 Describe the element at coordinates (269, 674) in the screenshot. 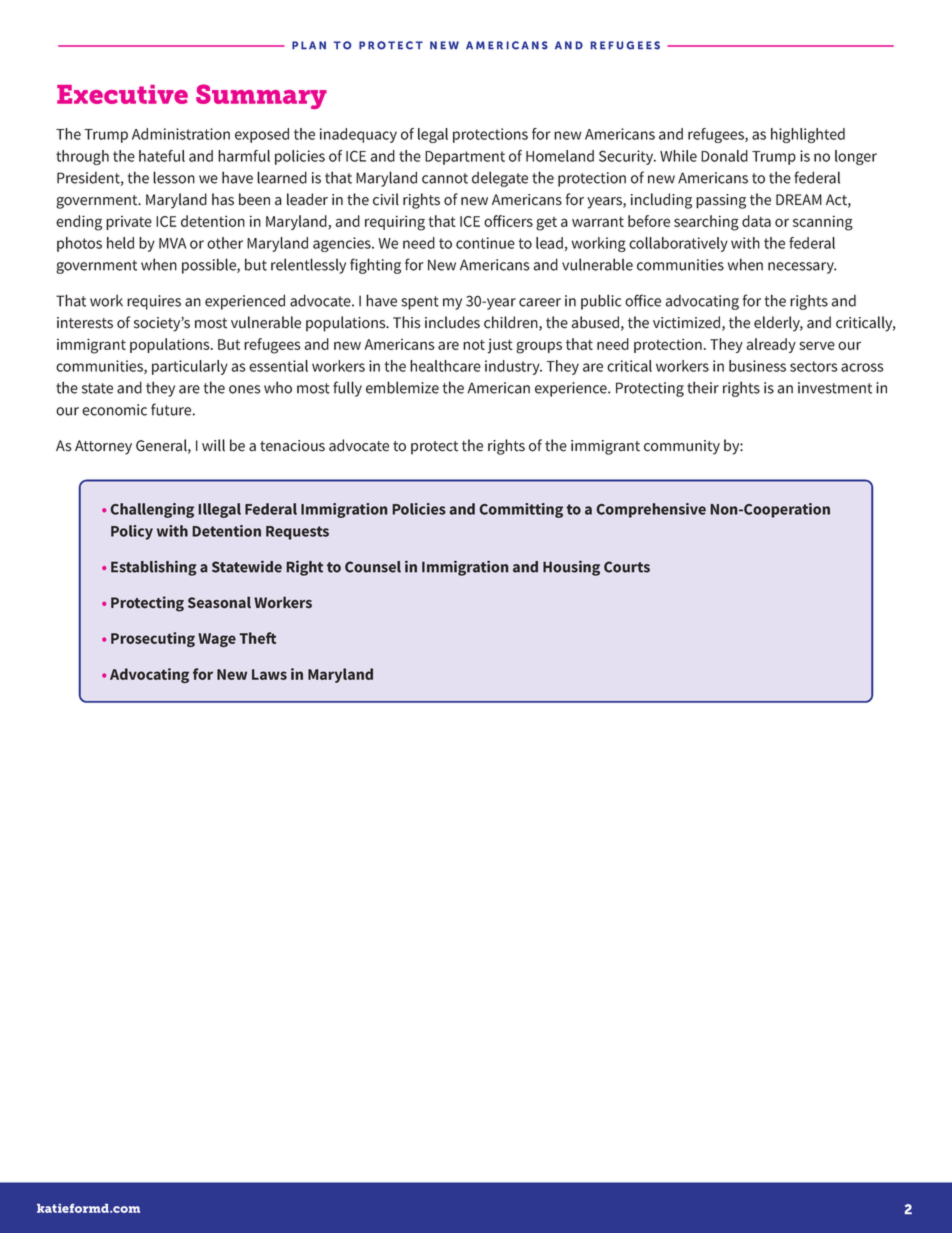

I see `Laws` at that location.
